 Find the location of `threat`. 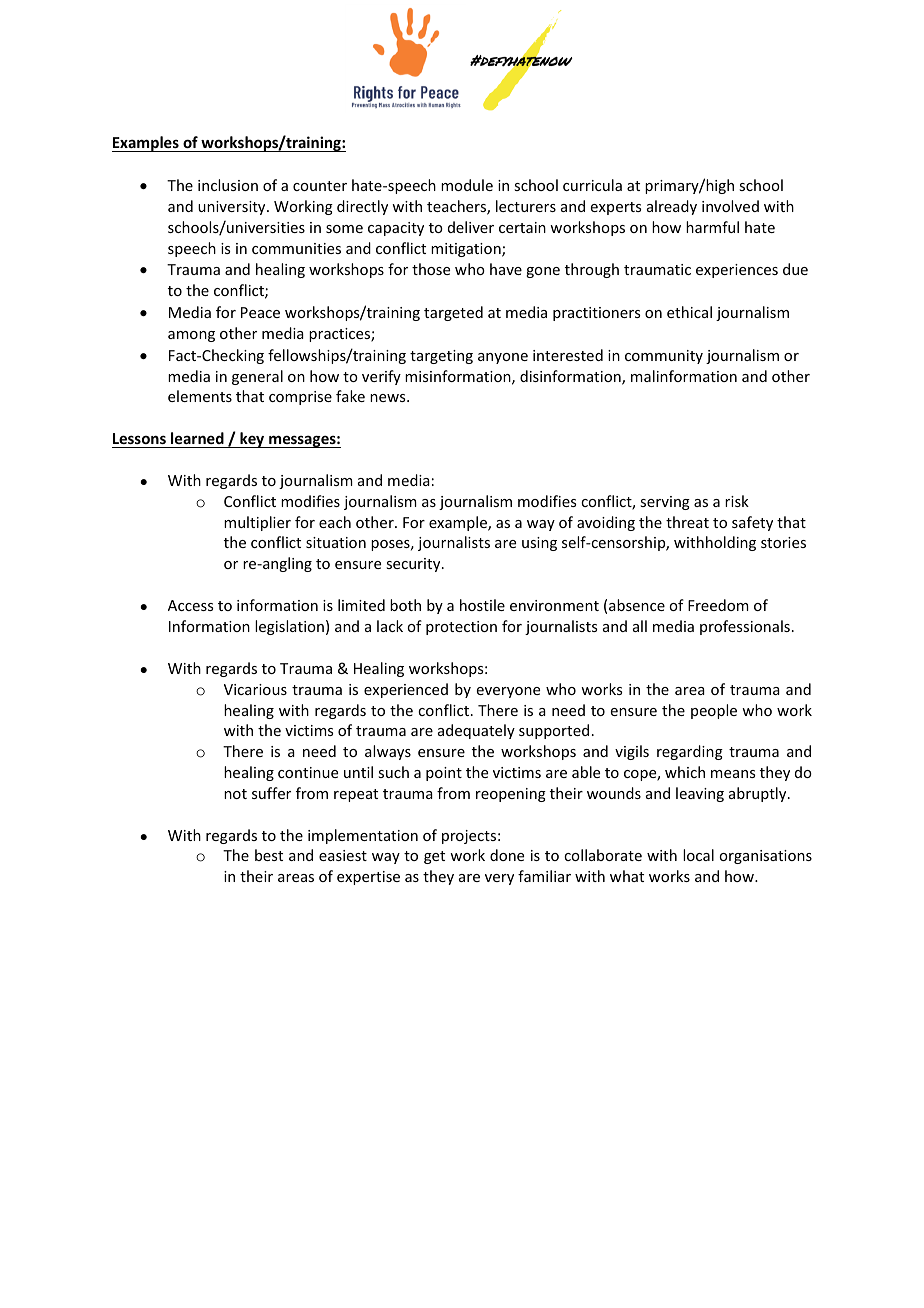

threat is located at coordinates (687, 522).
